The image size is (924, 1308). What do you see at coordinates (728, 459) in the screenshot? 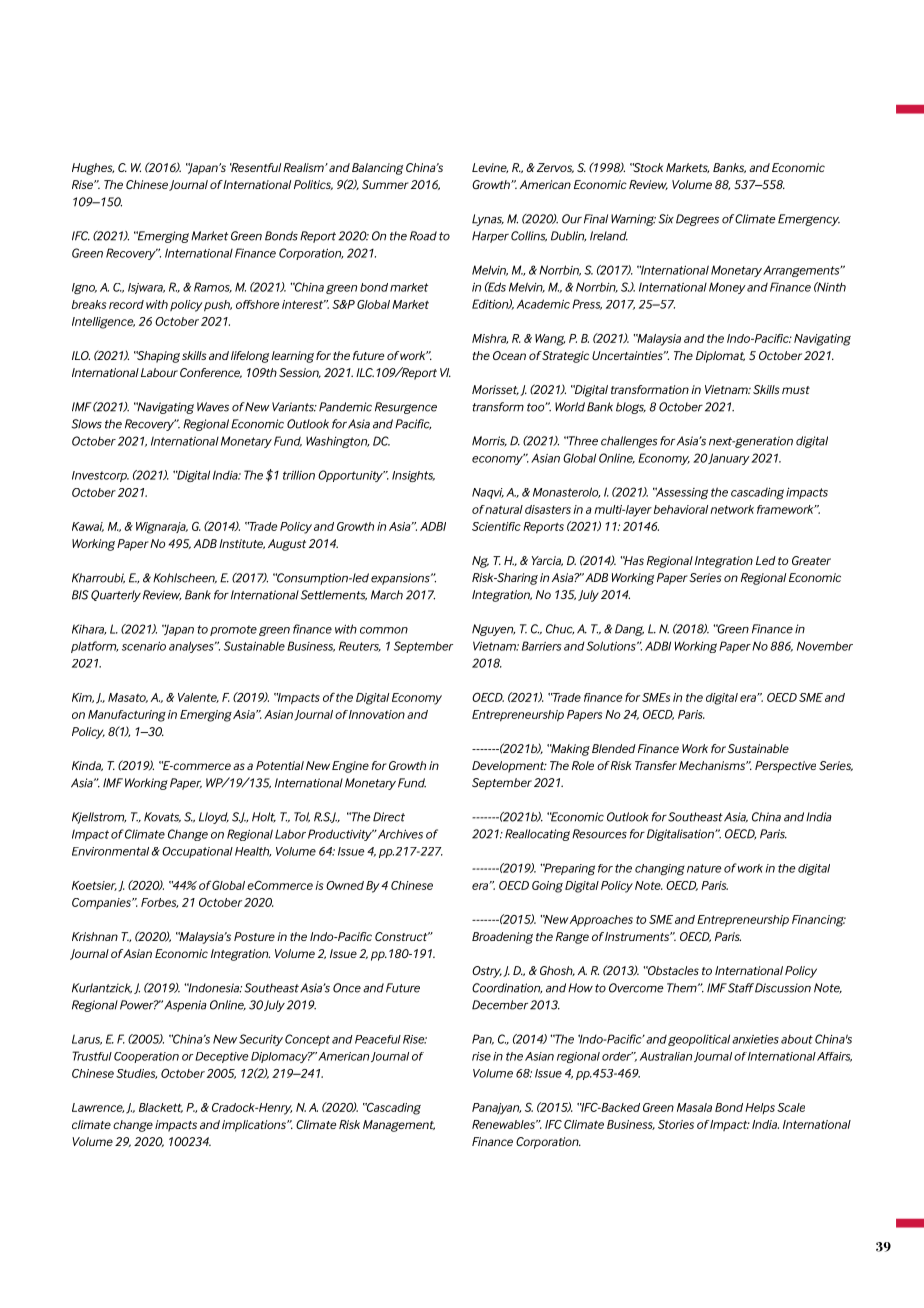
I see `January` at bounding box center [728, 459].
